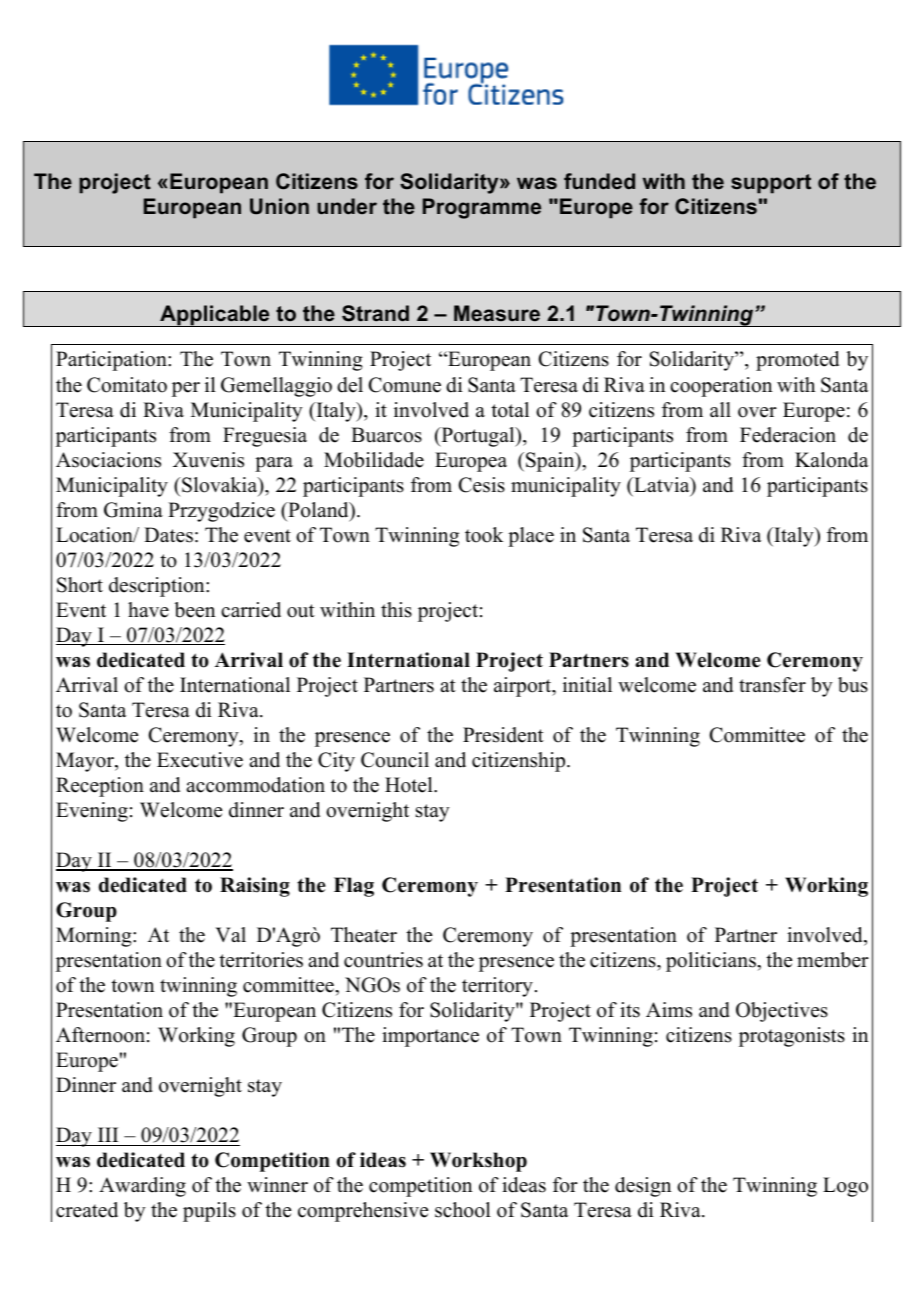 The image size is (924, 1308). Describe the element at coordinates (771, 184) in the screenshot. I see `support` at that location.
